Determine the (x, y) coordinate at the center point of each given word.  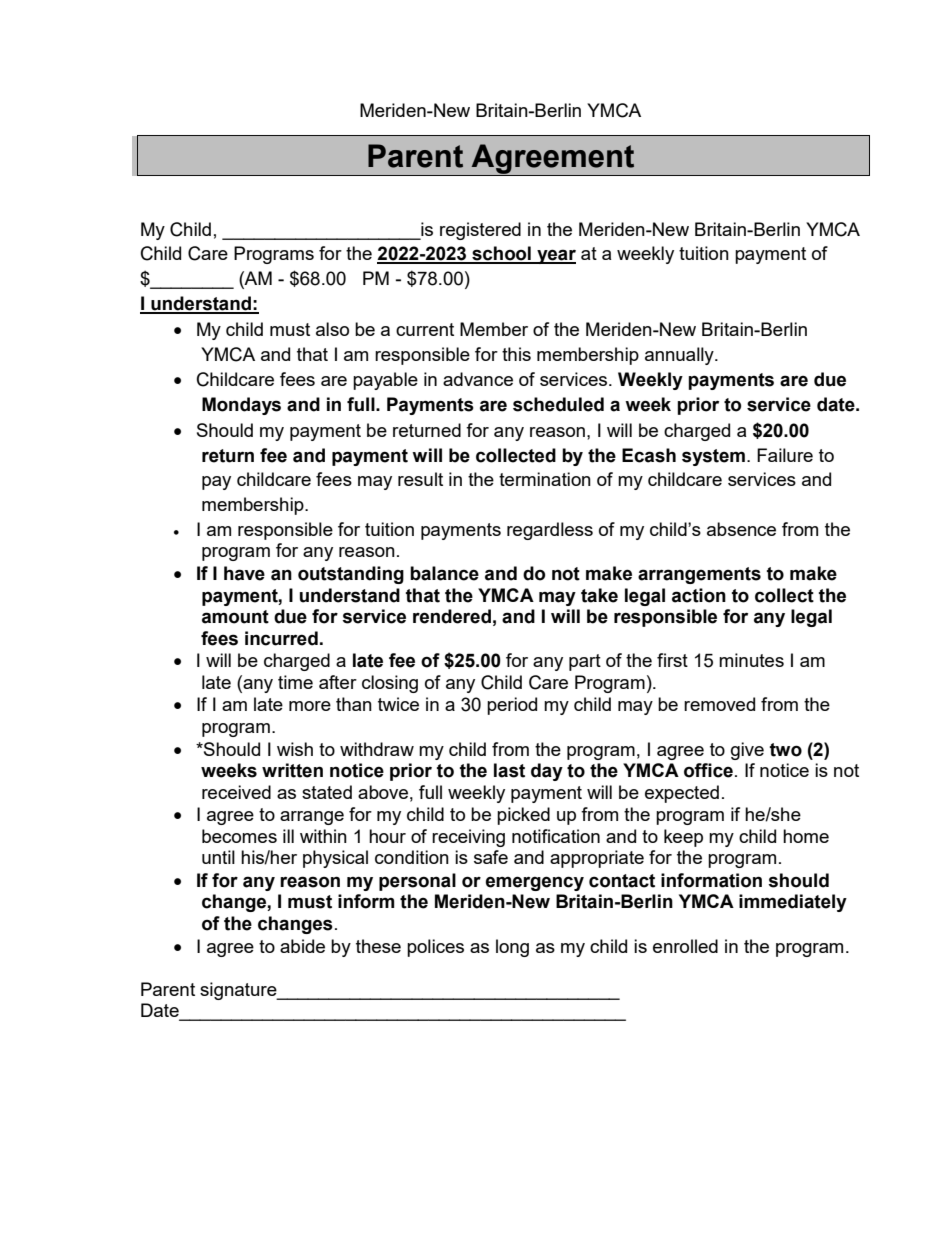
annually (680, 356)
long (512, 948)
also (332, 329)
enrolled (685, 946)
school (501, 254)
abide (302, 946)
